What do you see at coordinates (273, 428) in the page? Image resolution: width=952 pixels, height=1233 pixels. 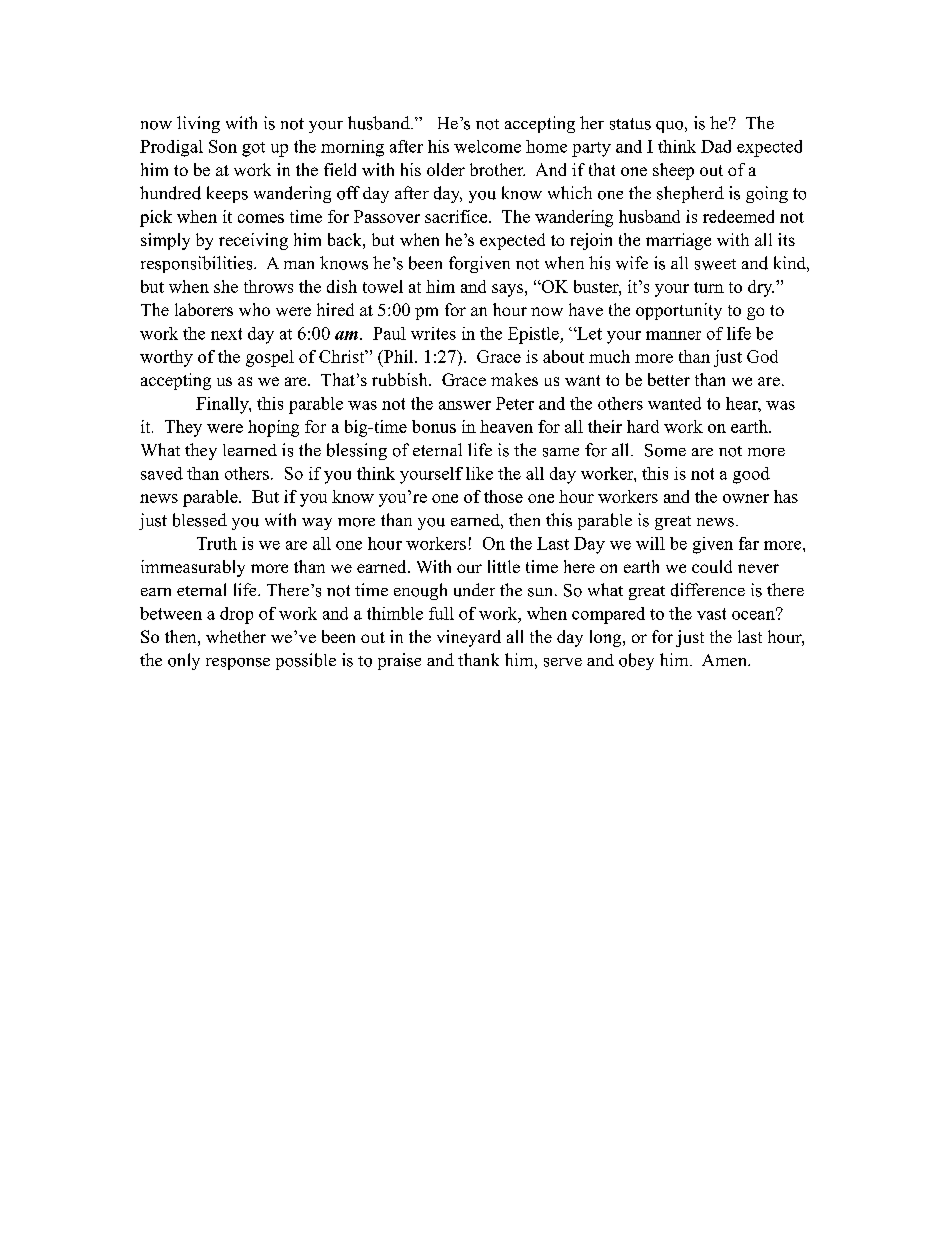 I see `hoping` at bounding box center [273, 428].
